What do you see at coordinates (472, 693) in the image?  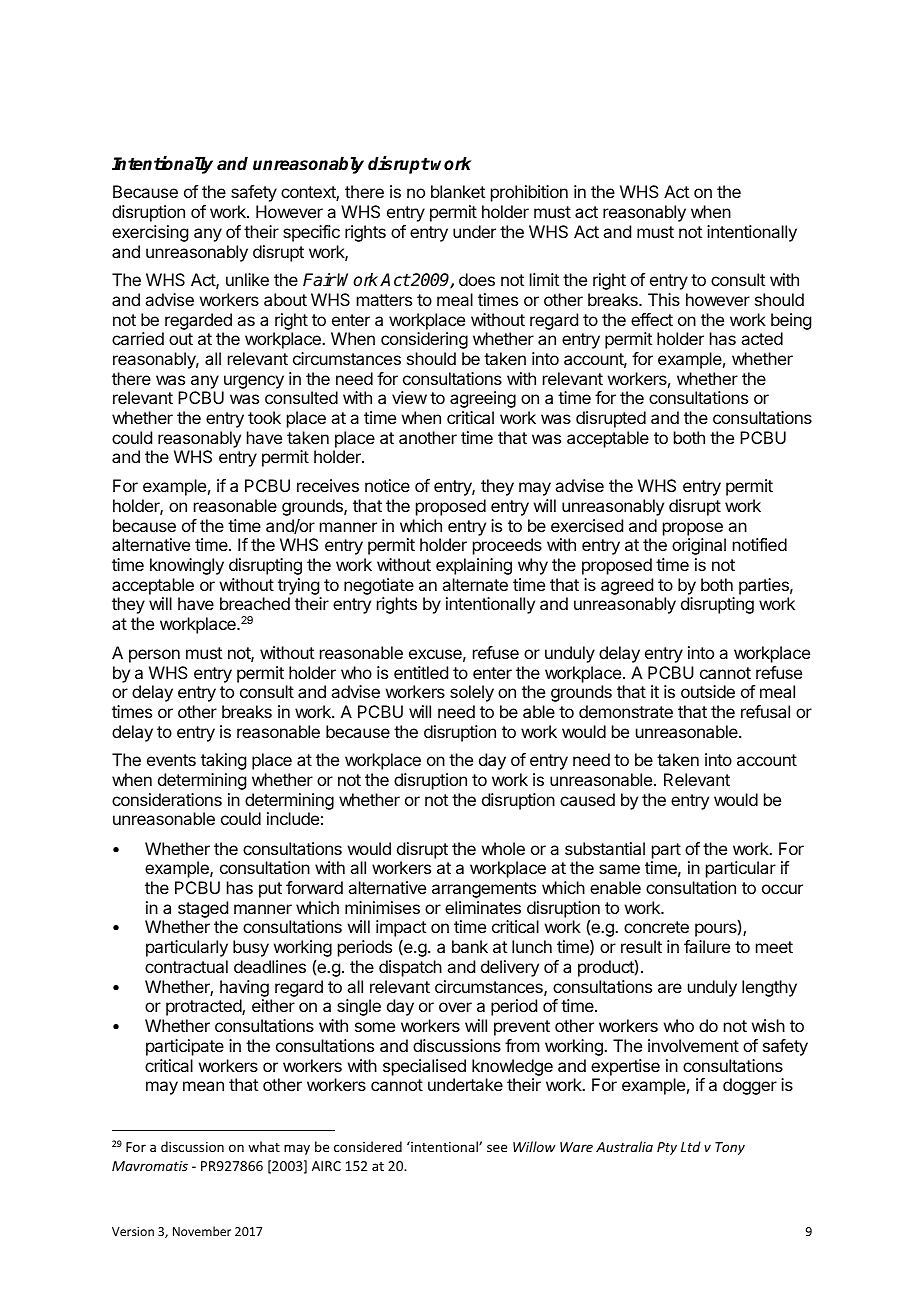 I see `solely` at bounding box center [472, 693].
